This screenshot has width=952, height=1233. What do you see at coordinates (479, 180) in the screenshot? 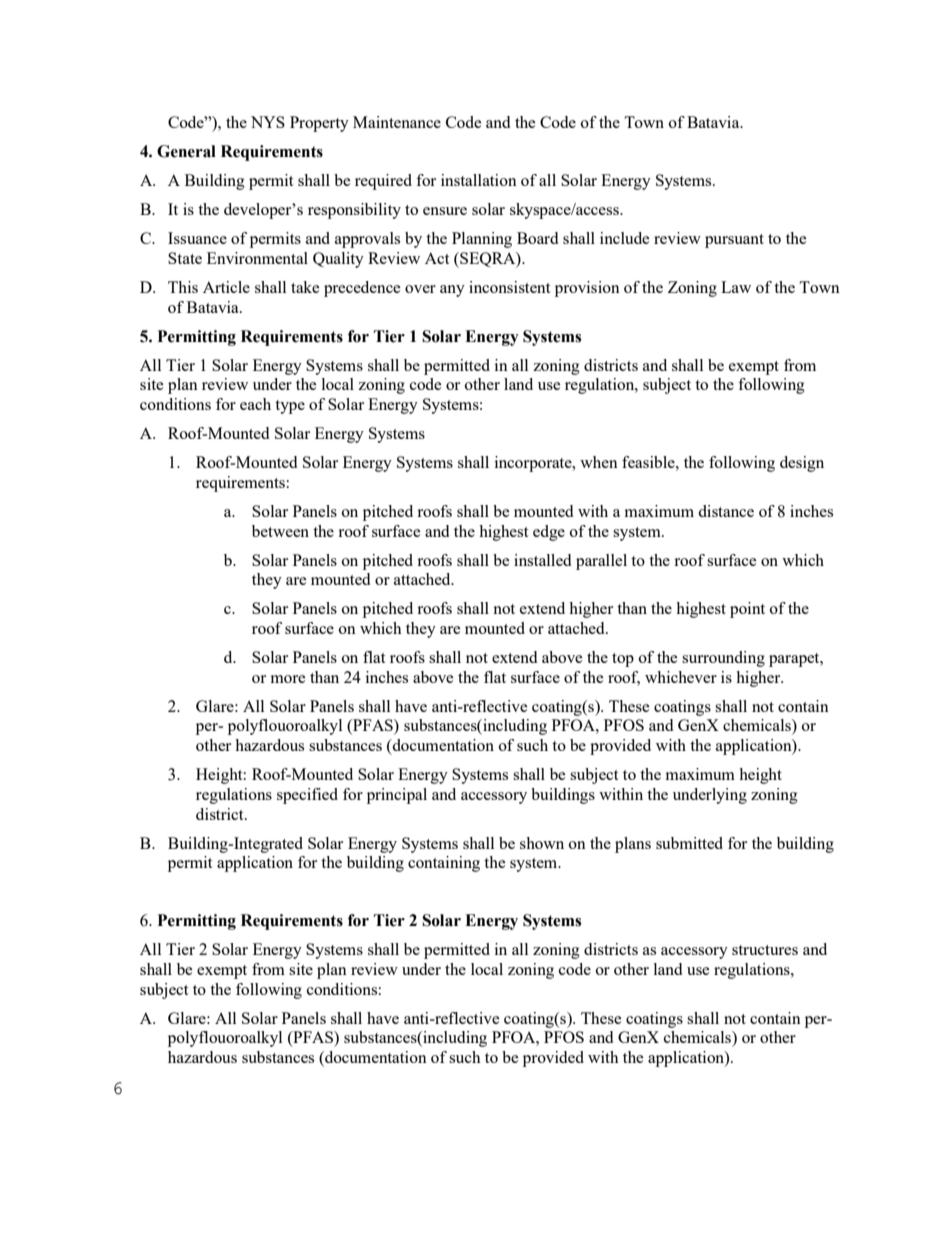
I see `installation` at bounding box center [479, 180].
